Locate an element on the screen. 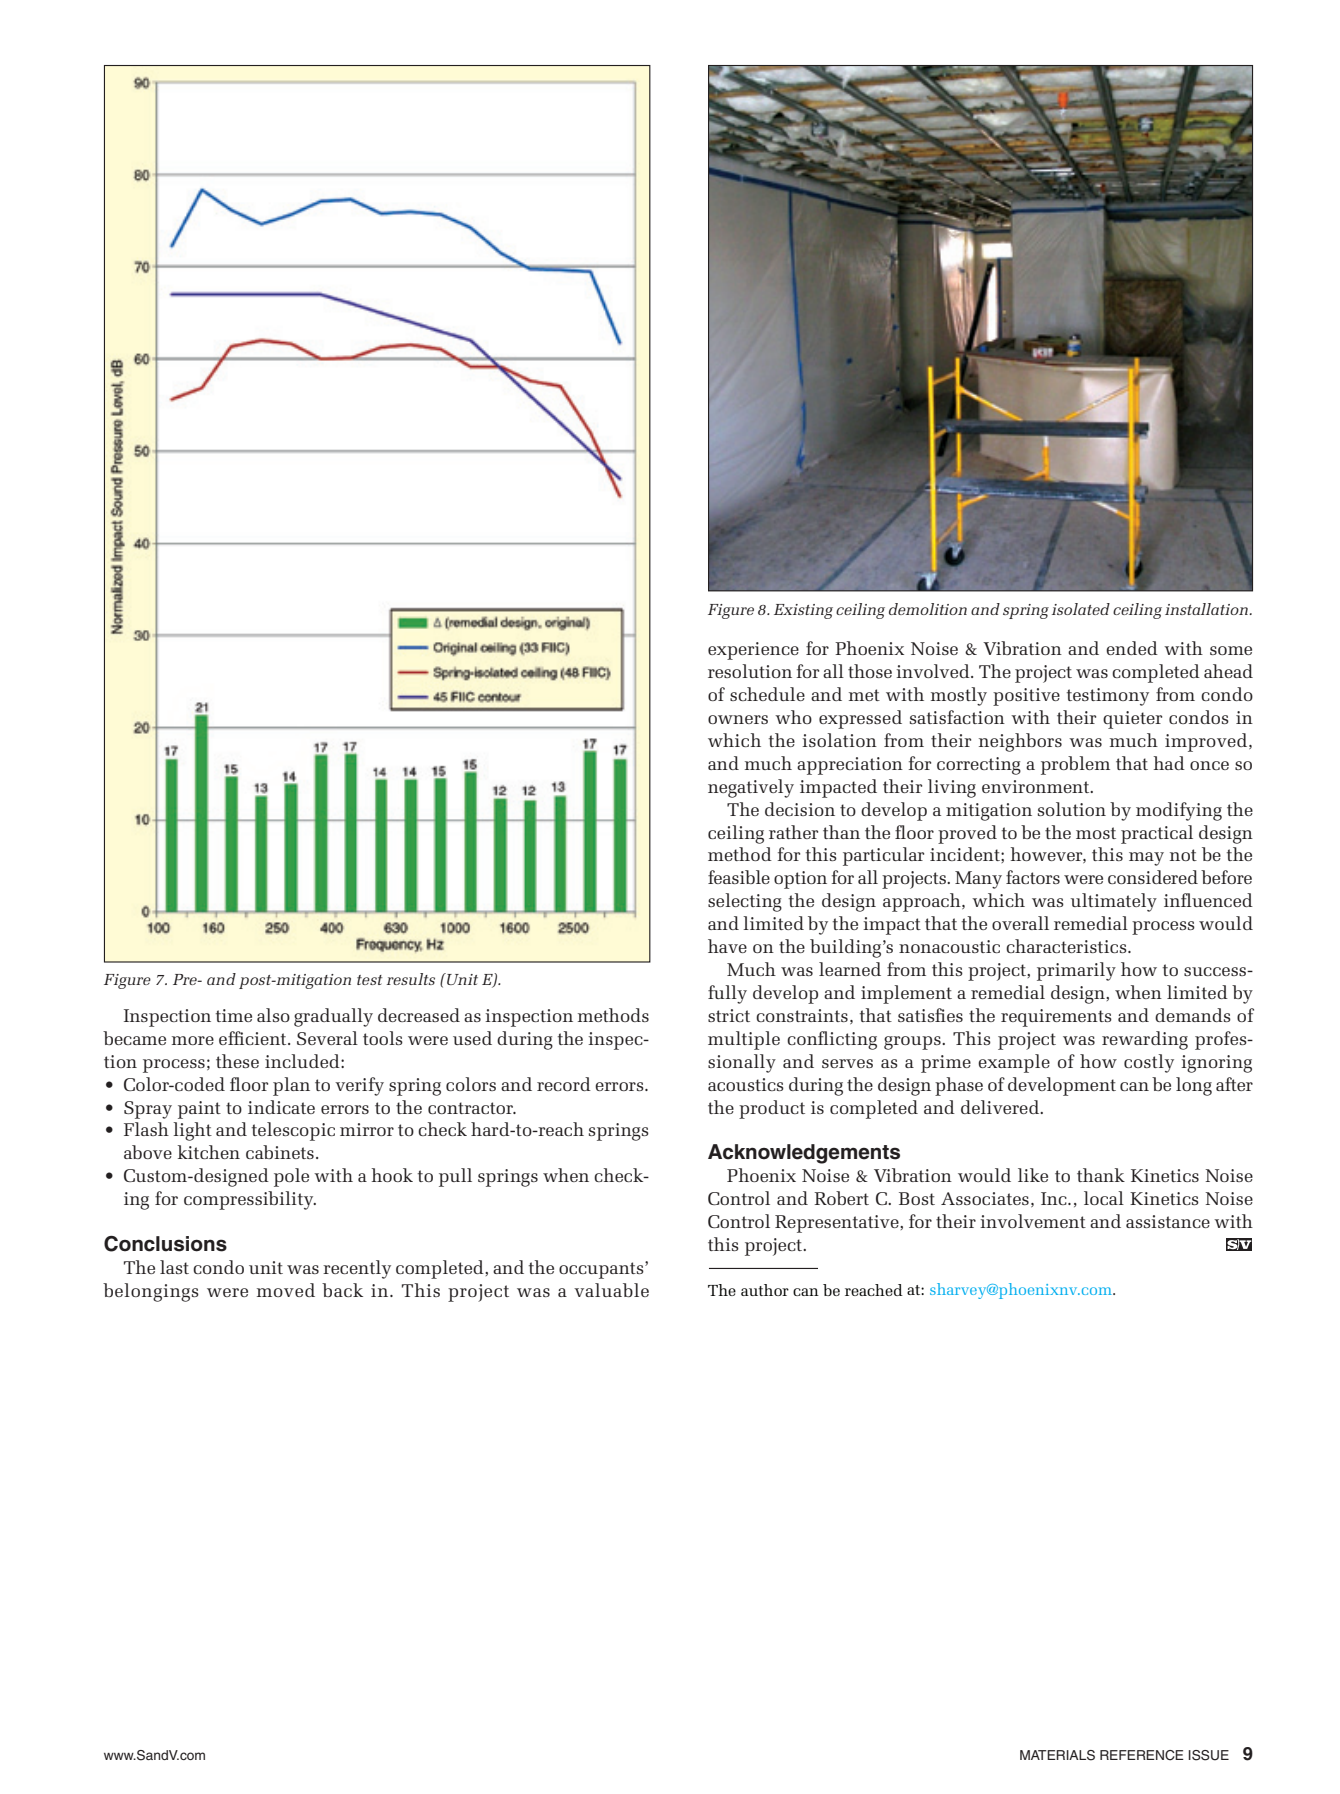  local is located at coordinates (1104, 1198).
